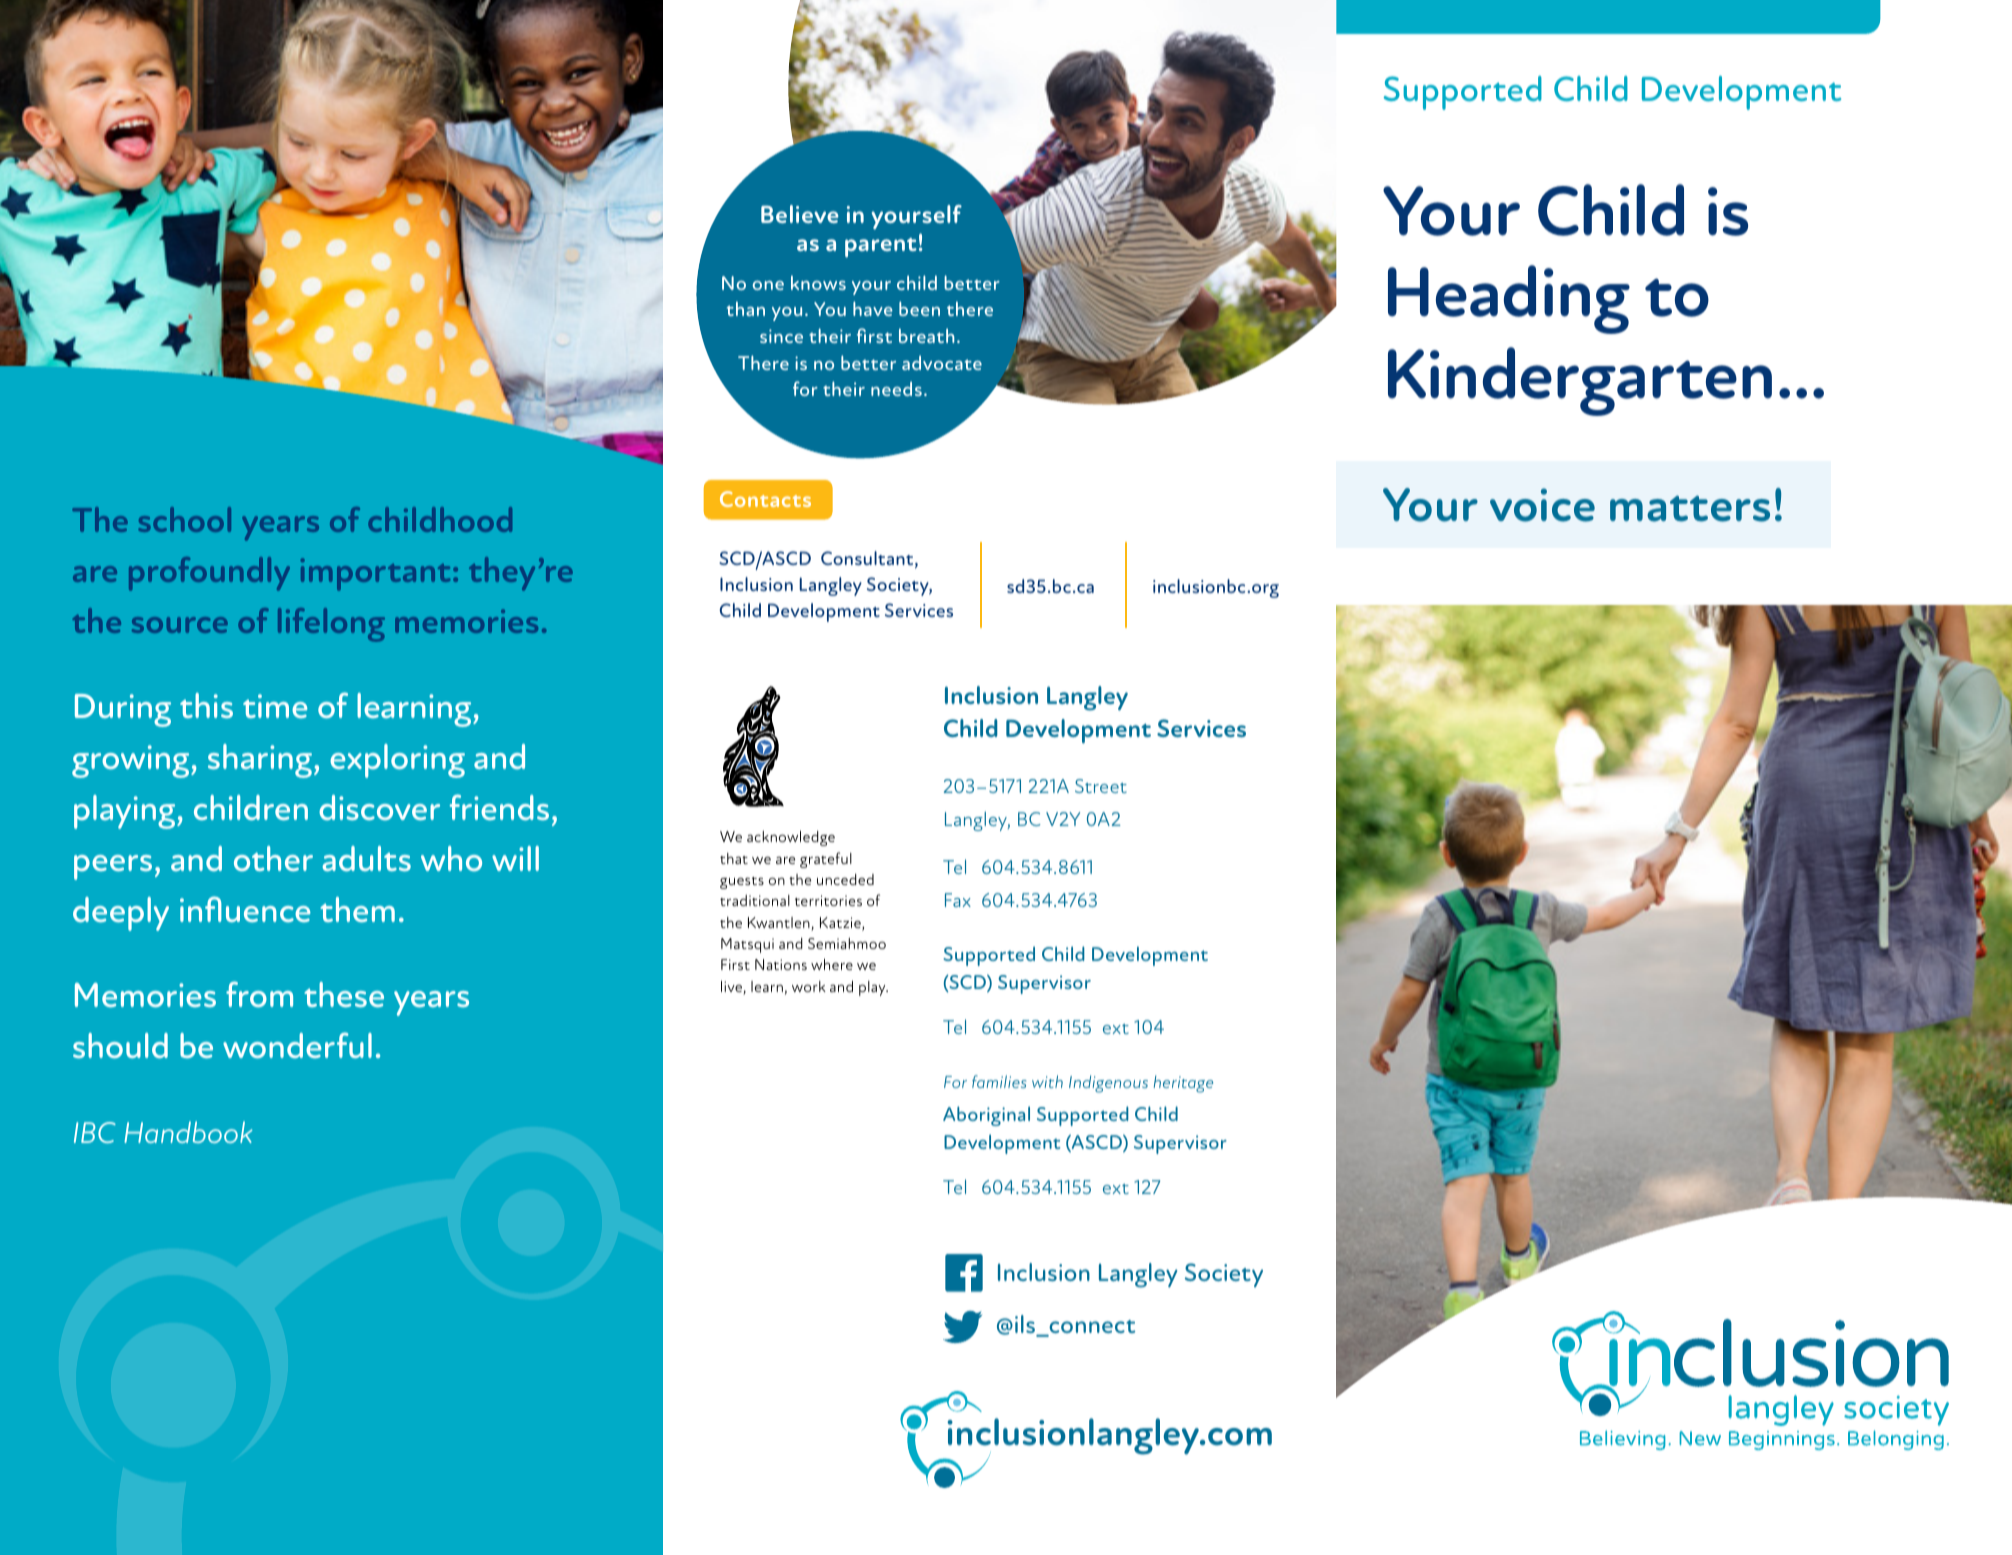 This screenshot has height=1555, width=2012. I want to click on Fax, so click(958, 900).
